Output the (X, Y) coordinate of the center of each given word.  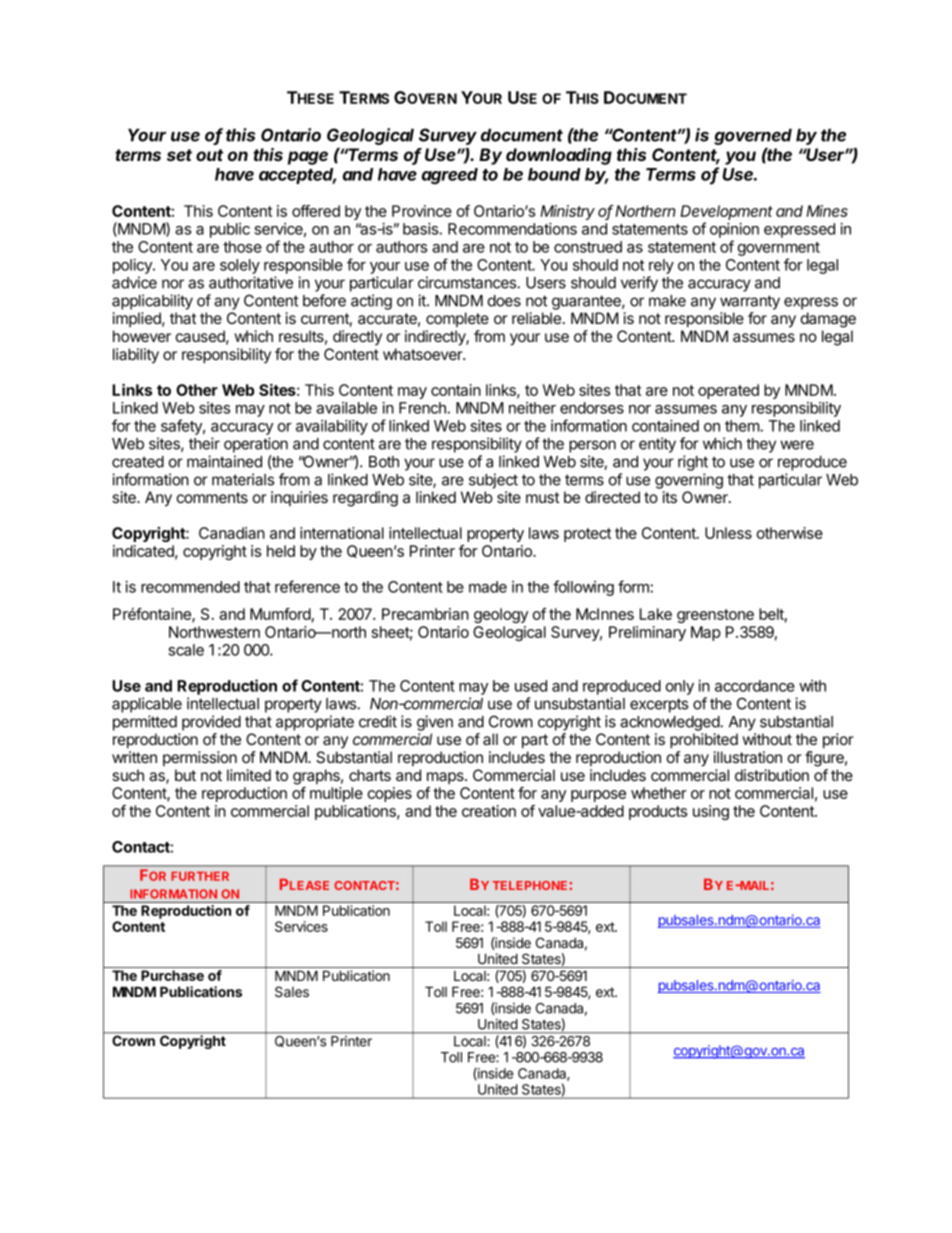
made (488, 587)
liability (136, 356)
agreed (450, 176)
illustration (748, 757)
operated (728, 391)
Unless (728, 533)
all (490, 739)
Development (726, 212)
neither (532, 408)
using (711, 812)
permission (200, 758)
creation (489, 811)
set (179, 155)
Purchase (172, 975)
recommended (190, 587)
